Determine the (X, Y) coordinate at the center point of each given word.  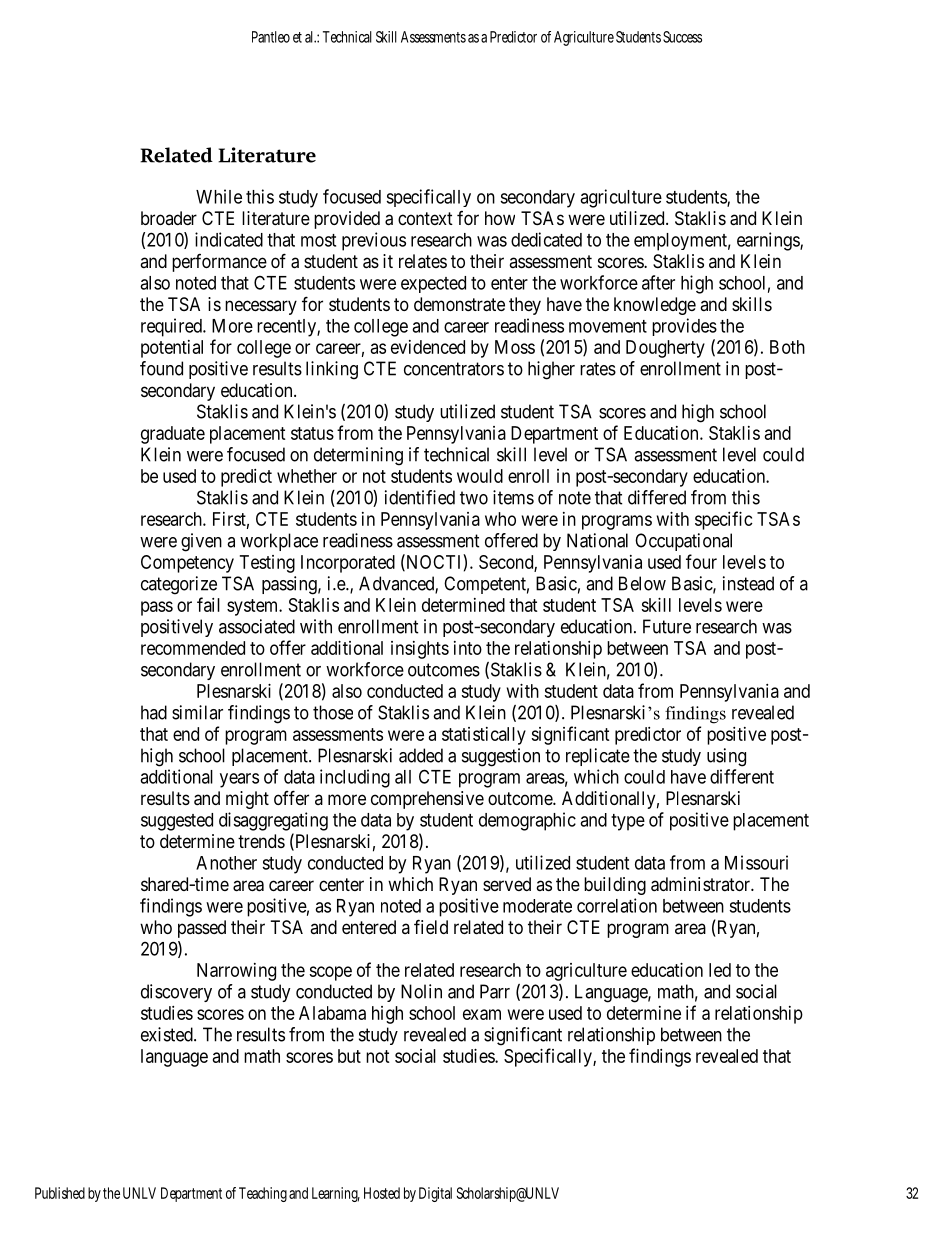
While (219, 196)
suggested (177, 822)
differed (657, 497)
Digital (435, 1194)
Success (682, 37)
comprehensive (427, 800)
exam (482, 1014)
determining (358, 456)
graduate (173, 435)
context (425, 218)
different (742, 776)
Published (60, 1193)
